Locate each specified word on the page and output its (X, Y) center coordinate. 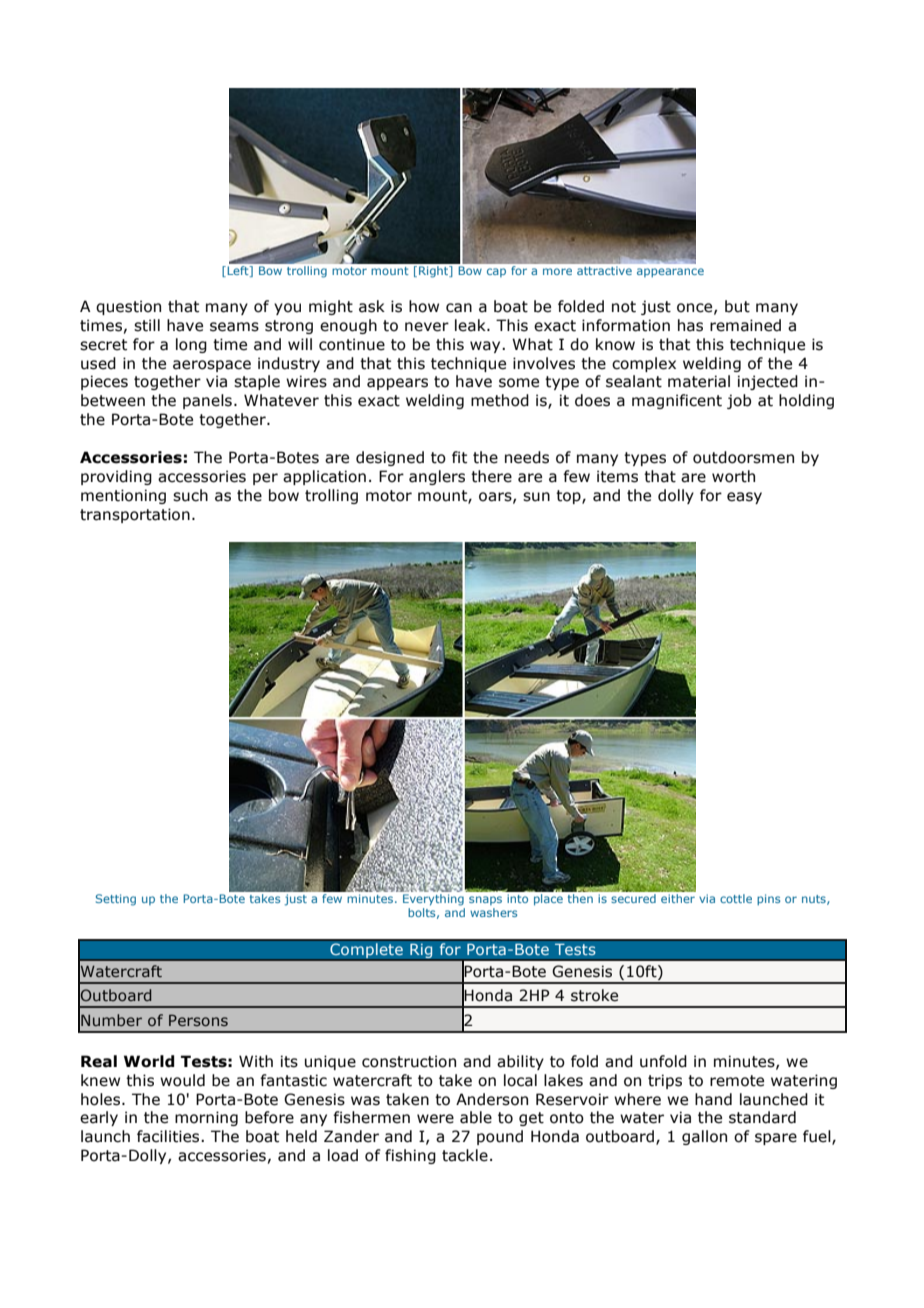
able (476, 1117)
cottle (736, 898)
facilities (169, 1136)
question (128, 307)
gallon (704, 1137)
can (459, 308)
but (737, 306)
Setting (116, 900)
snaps (485, 900)
